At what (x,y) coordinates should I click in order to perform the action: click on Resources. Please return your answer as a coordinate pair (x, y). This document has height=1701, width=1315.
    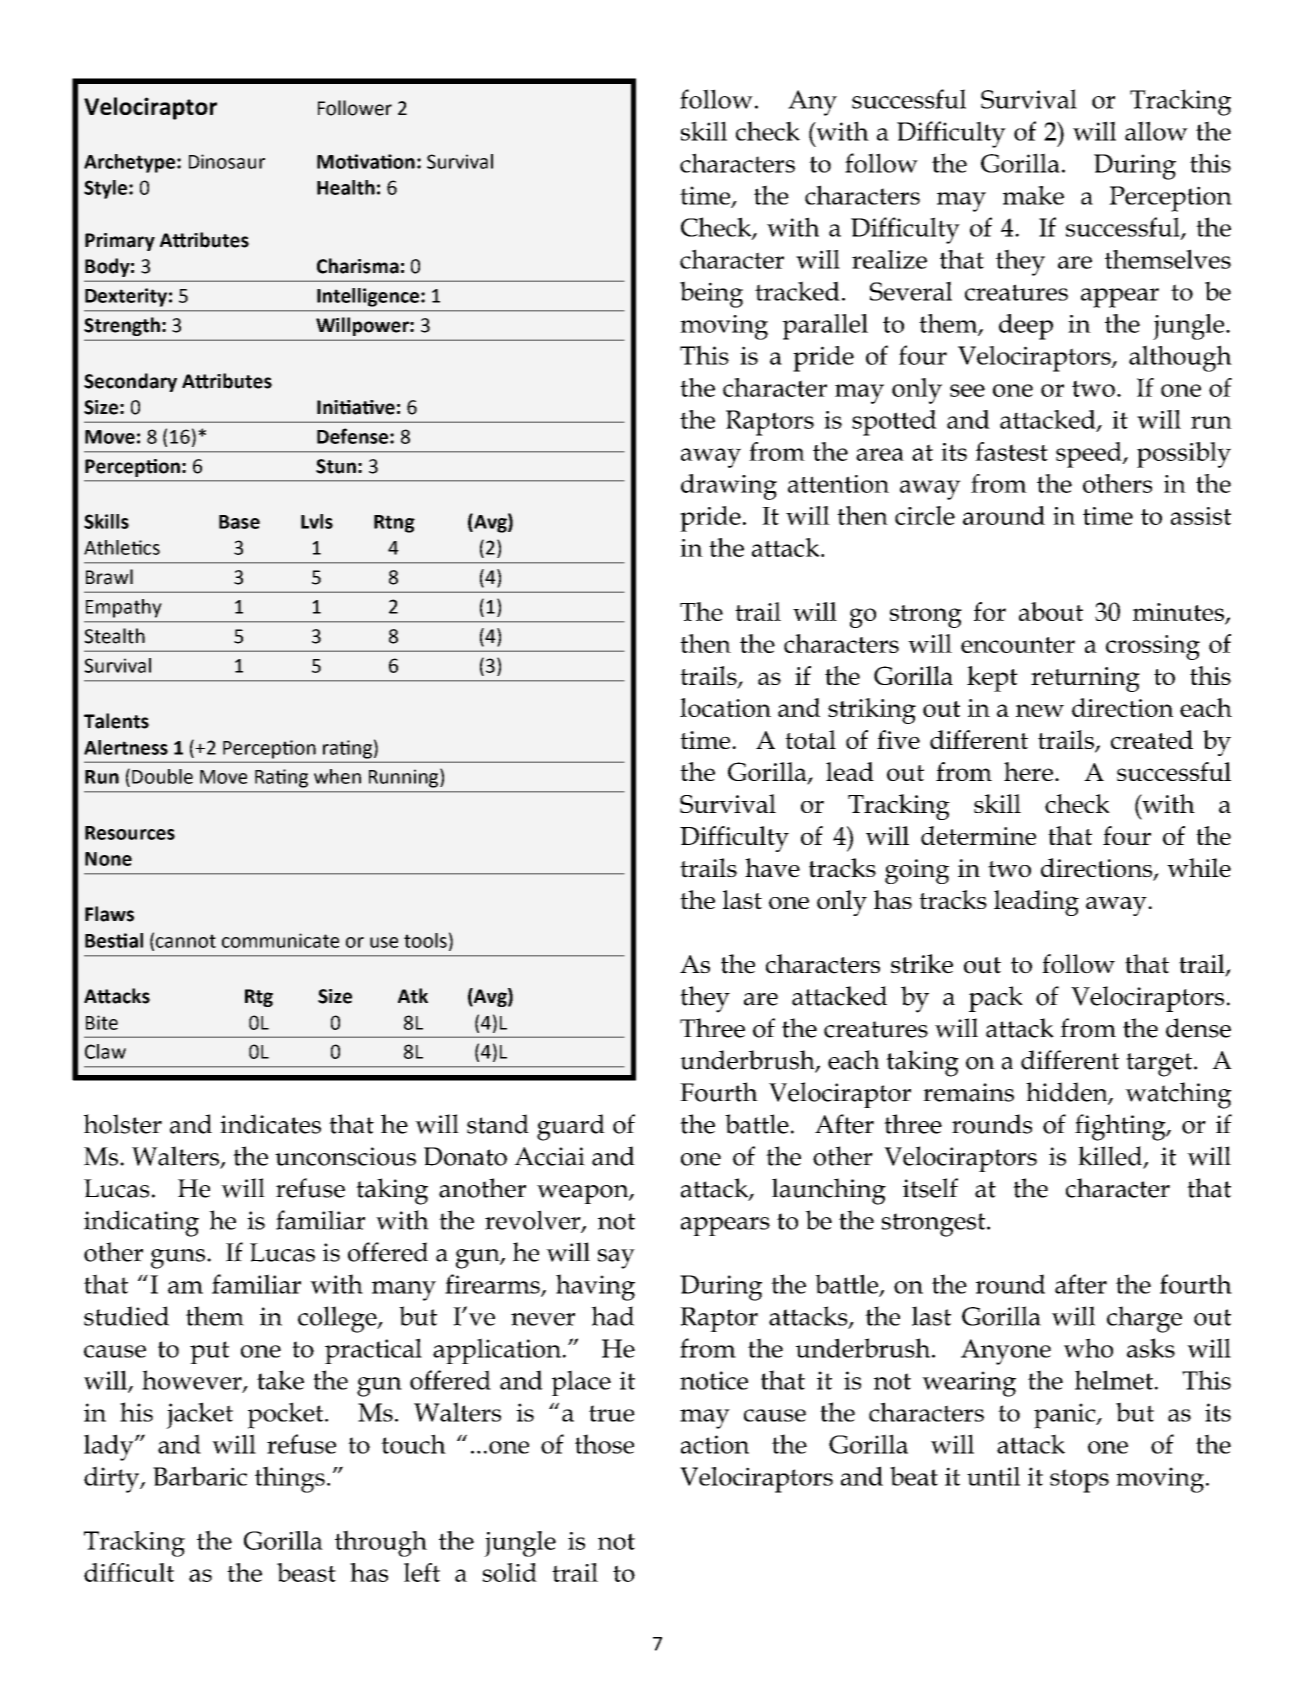
    Looking at the image, I should click on (130, 833).
